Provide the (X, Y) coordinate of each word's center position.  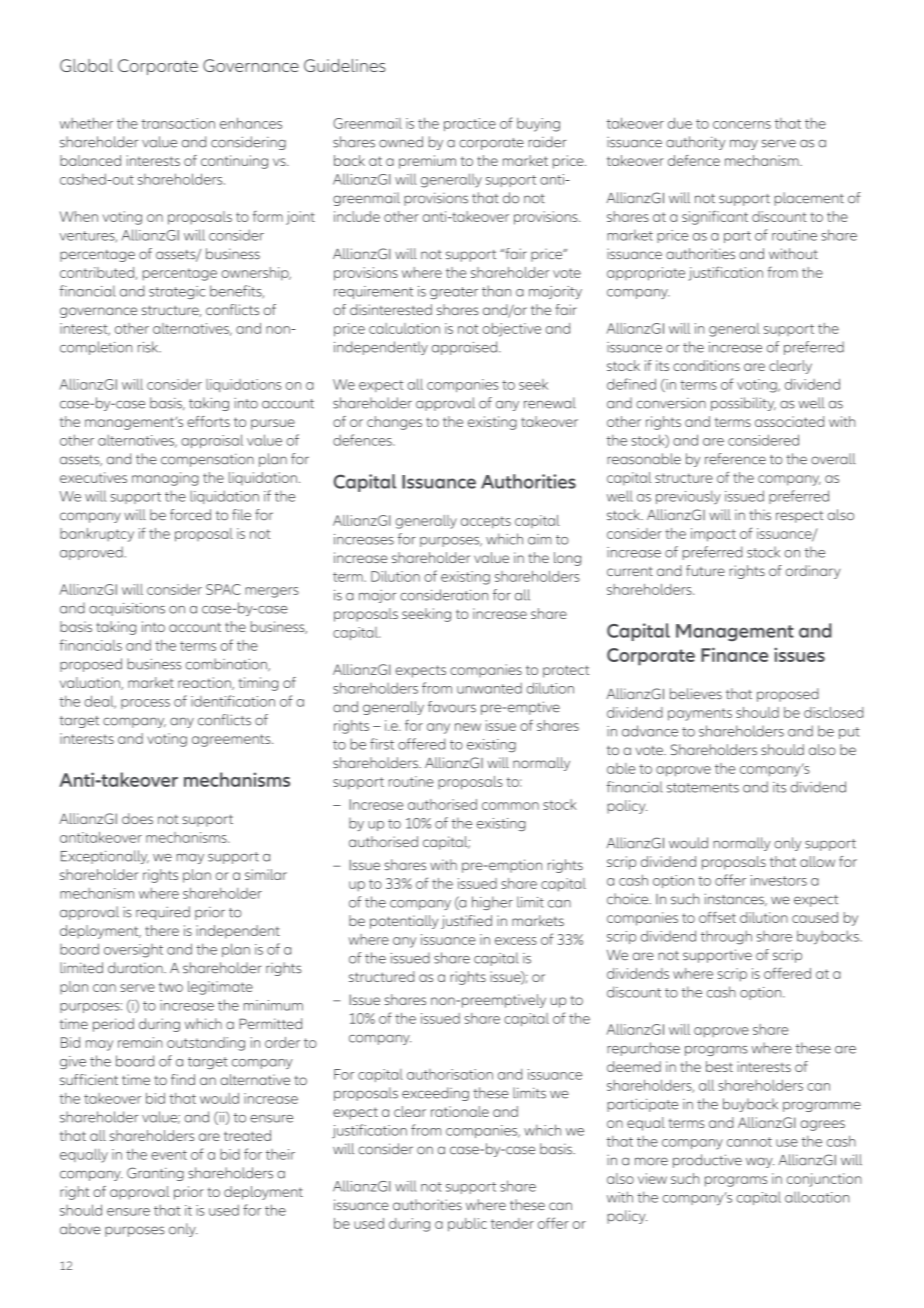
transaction (178, 123)
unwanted (489, 688)
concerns (742, 125)
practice (470, 124)
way (760, 1162)
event (169, 1155)
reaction (205, 683)
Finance (734, 654)
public (467, 1225)
